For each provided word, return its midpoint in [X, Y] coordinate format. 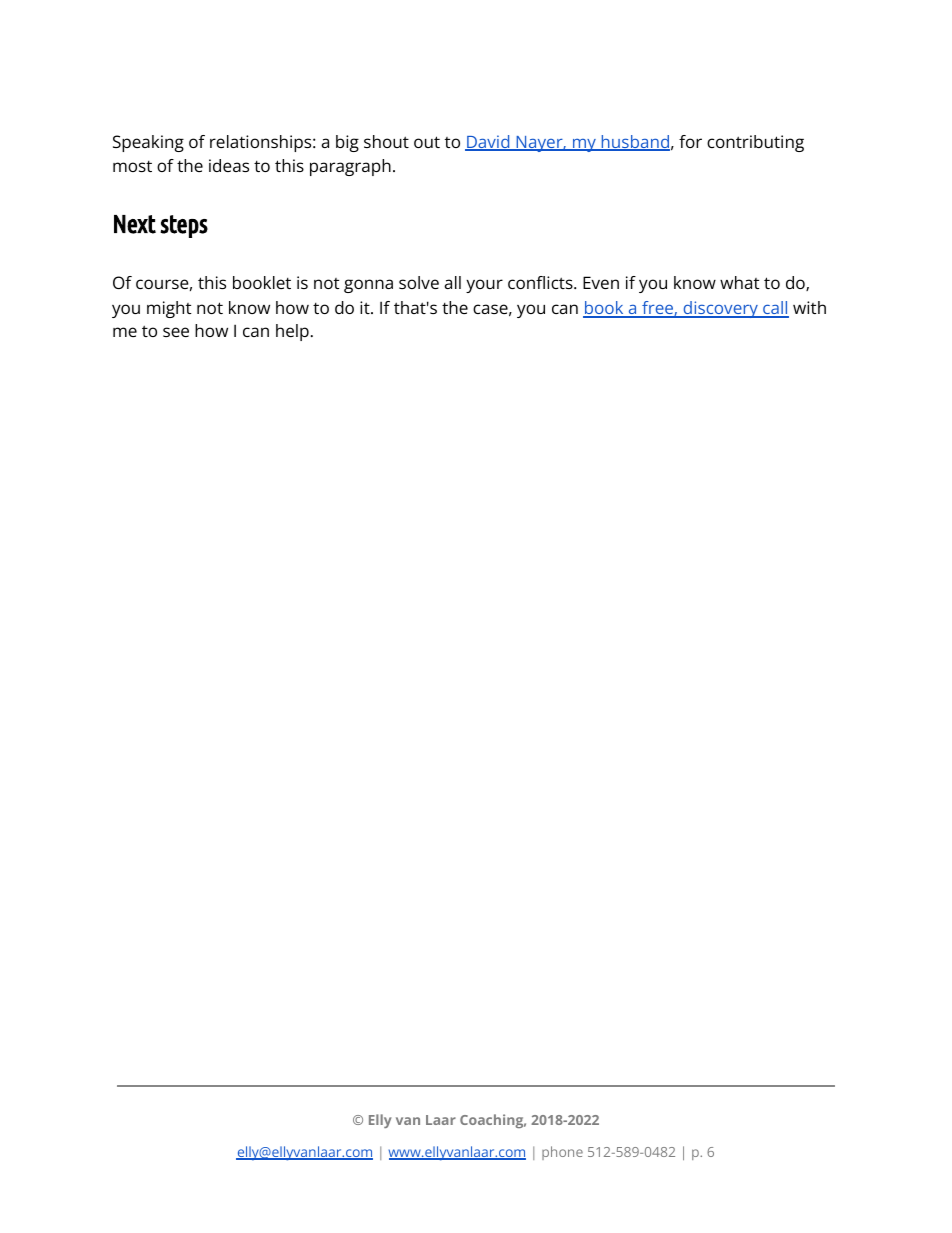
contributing [755, 143]
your [484, 286]
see [176, 332]
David [488, 143]
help [292, 332]
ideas [229, 165]
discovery [720, 309]
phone [562, 1153]
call [775, 309]
